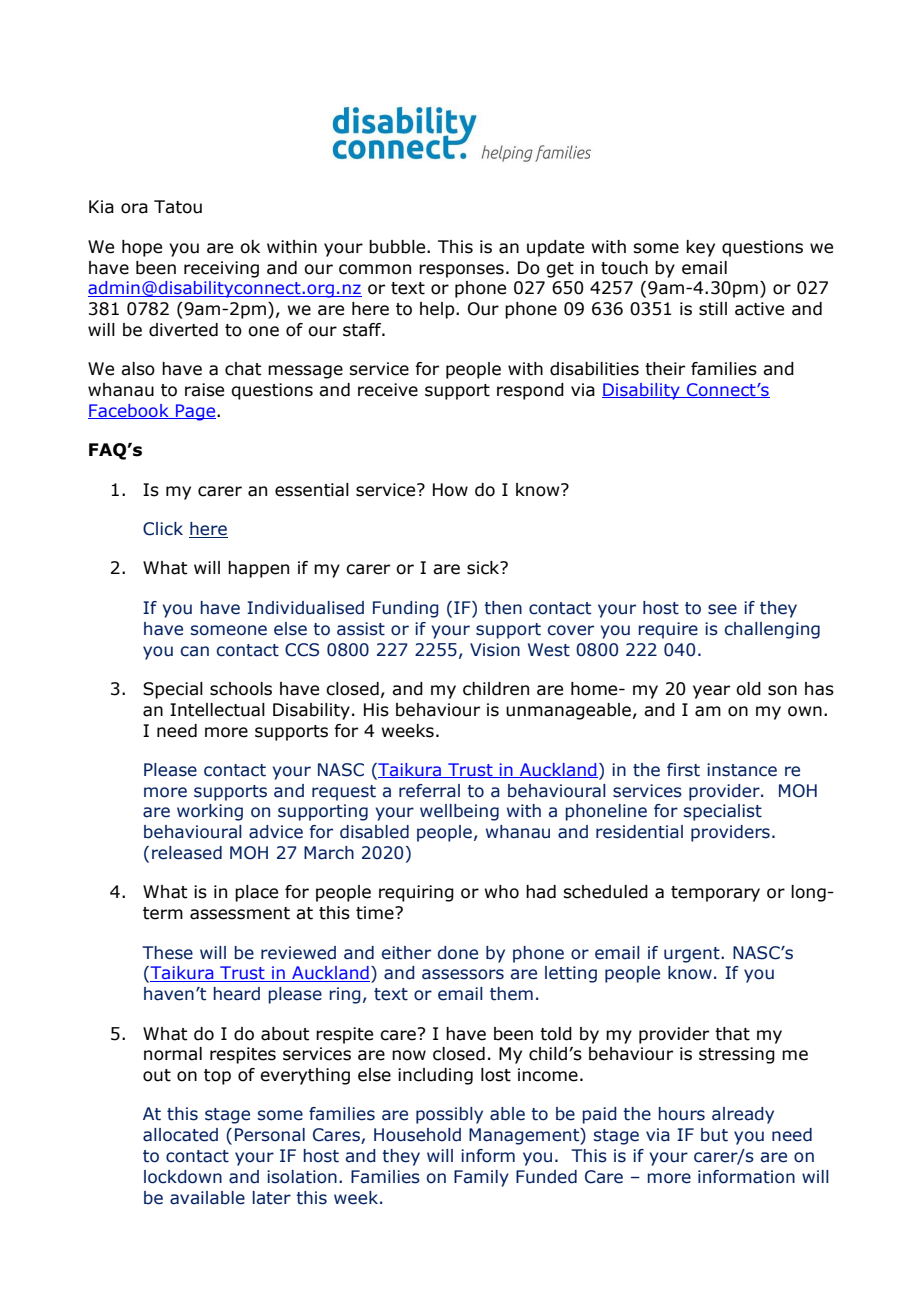 This page has width=924, height=1308. What do you see at coordinates (701, 248) in the page?
I see `key` at bounding box center [701, 248].
